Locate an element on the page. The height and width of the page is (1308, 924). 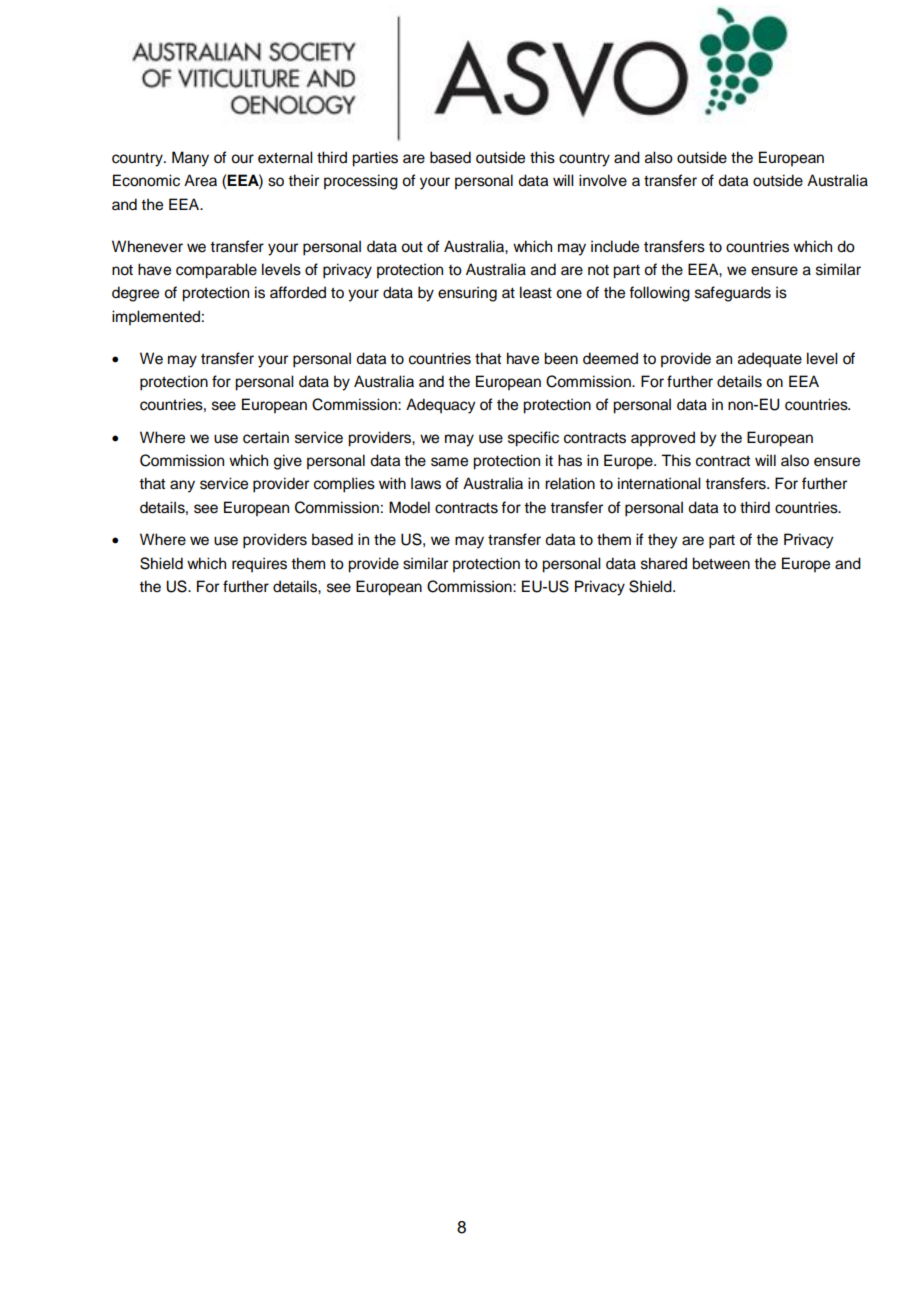
approved is located at coordinates (663, 439).
